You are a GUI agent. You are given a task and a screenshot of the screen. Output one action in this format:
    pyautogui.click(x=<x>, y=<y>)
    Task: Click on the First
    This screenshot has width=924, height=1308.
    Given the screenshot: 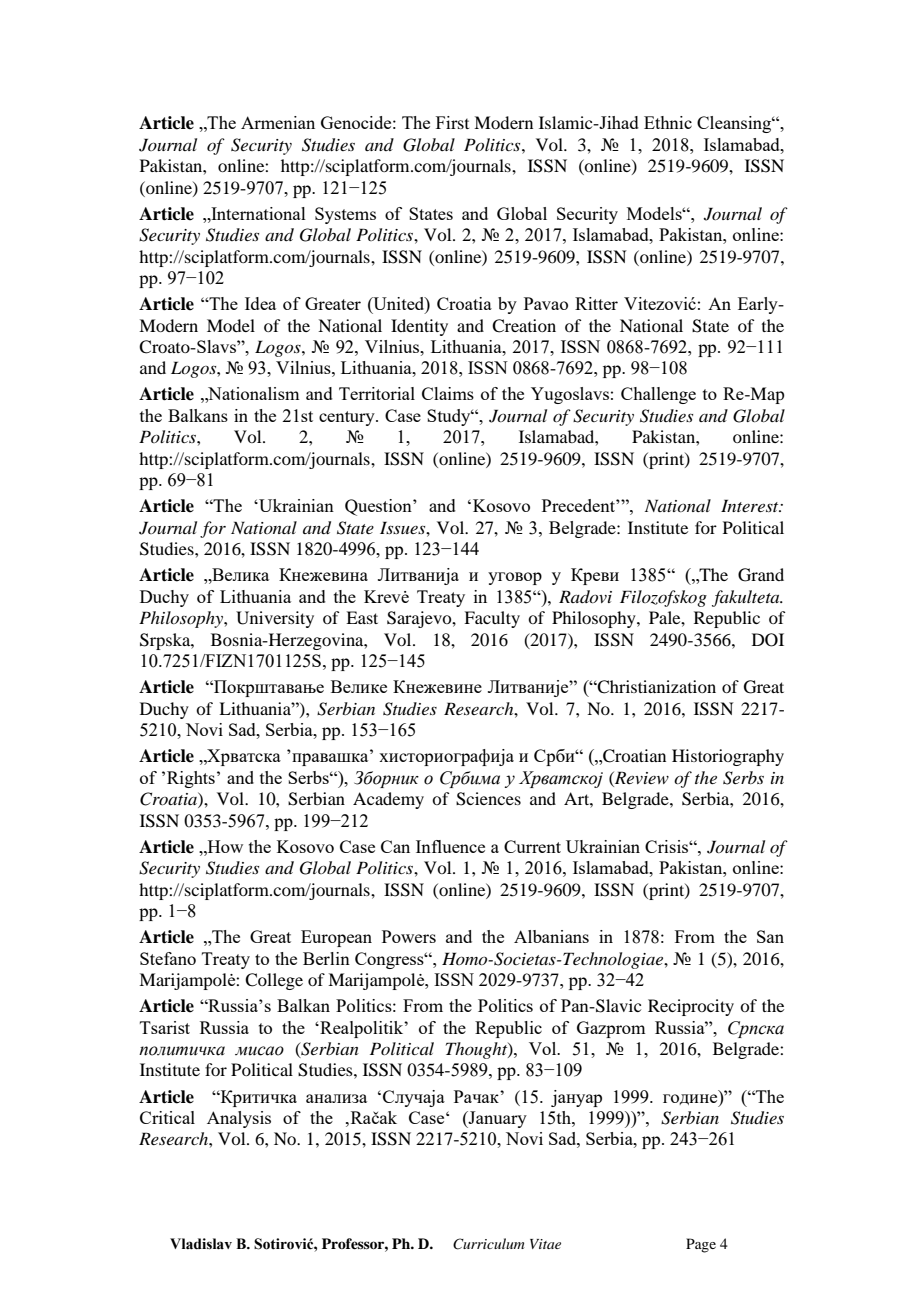 What is the action you would take?
    pyautogui.click(x=452, y=122)
